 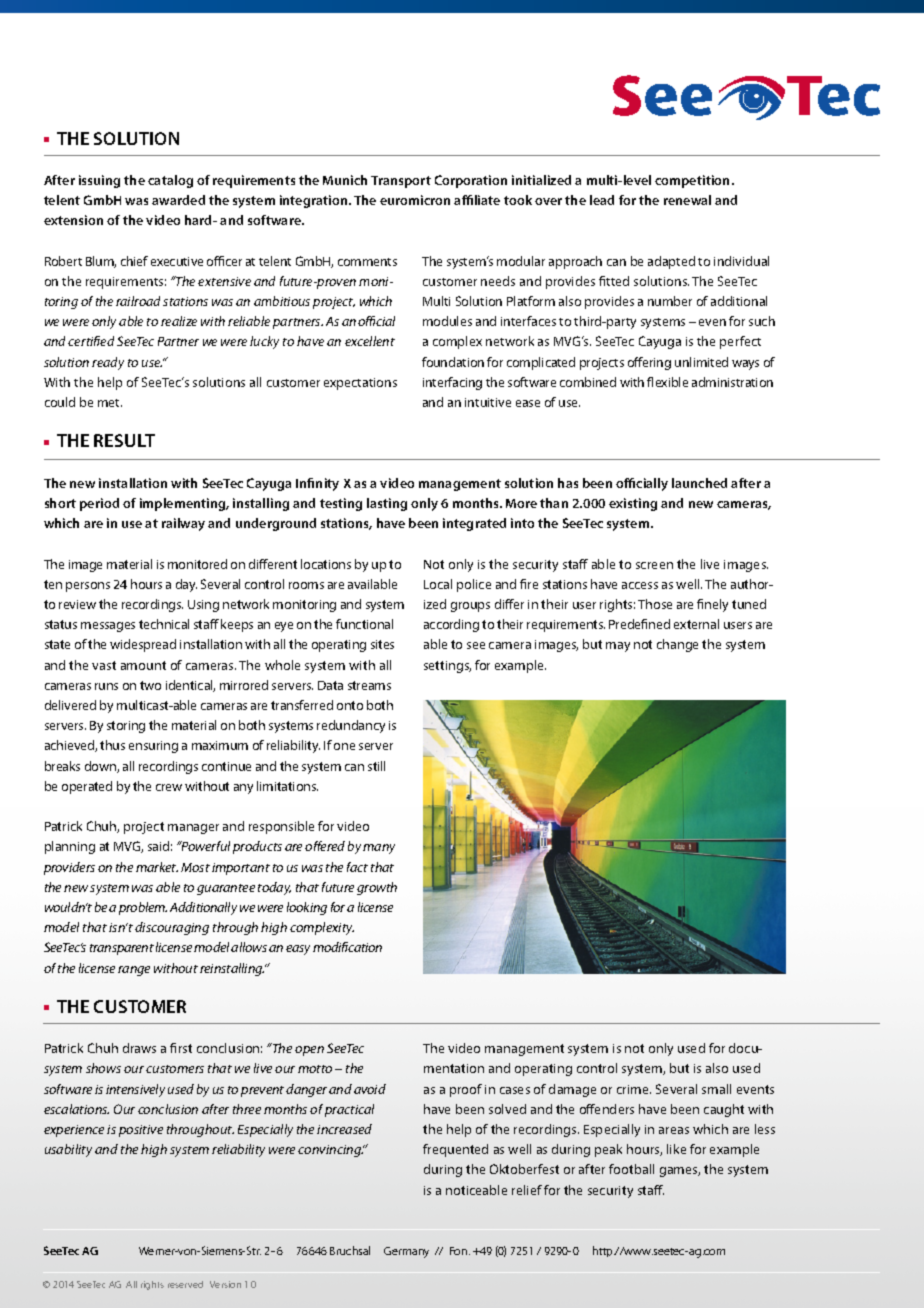 What do you see at coordinates (178, 200) in the page?
I see `awarded` at bounding box center [178, 200].
